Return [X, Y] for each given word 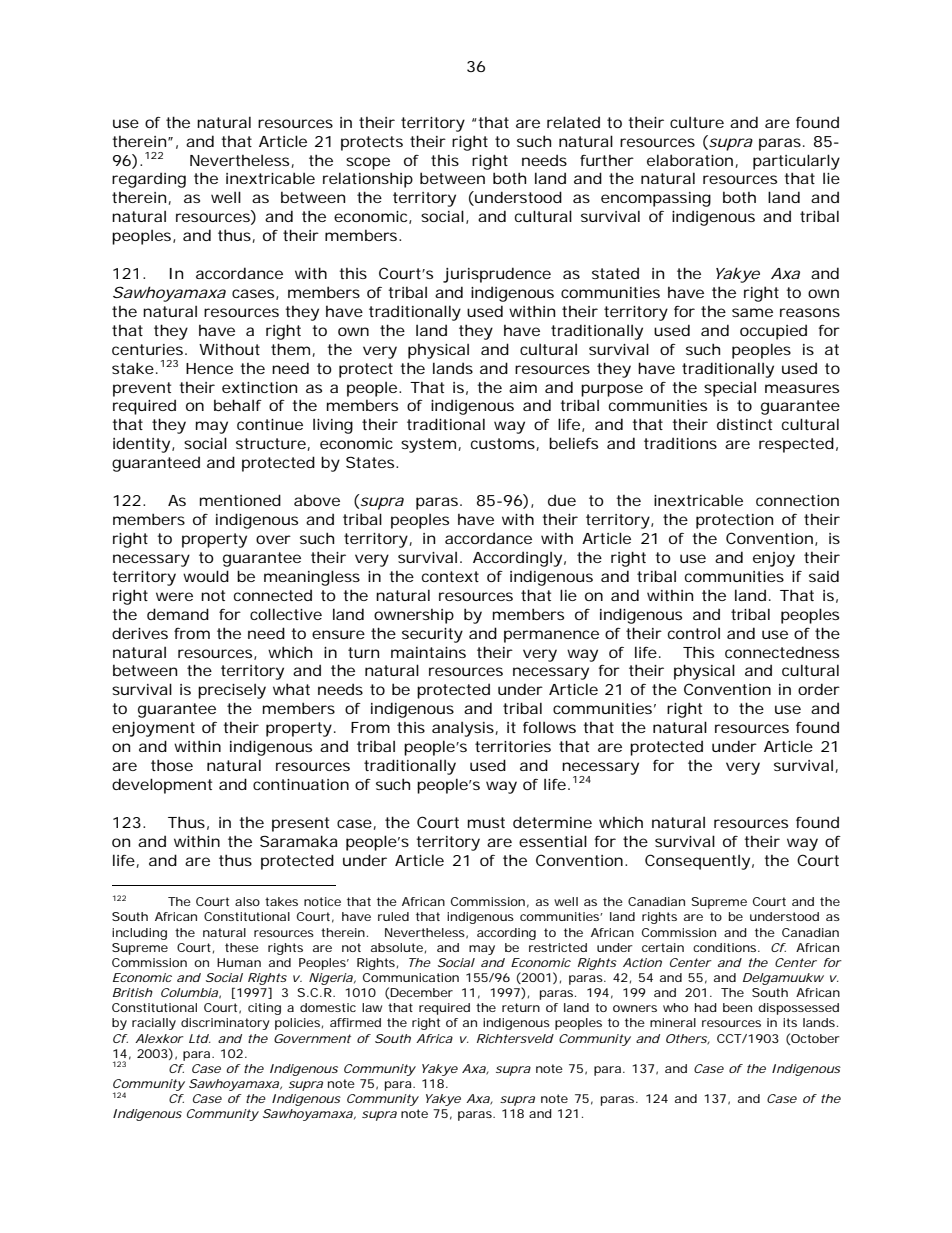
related [573, 122]
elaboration [690, 160]
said [824, 576]
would [206, 576]
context [450, 576]
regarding [149, 180]
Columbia [189, 992]
